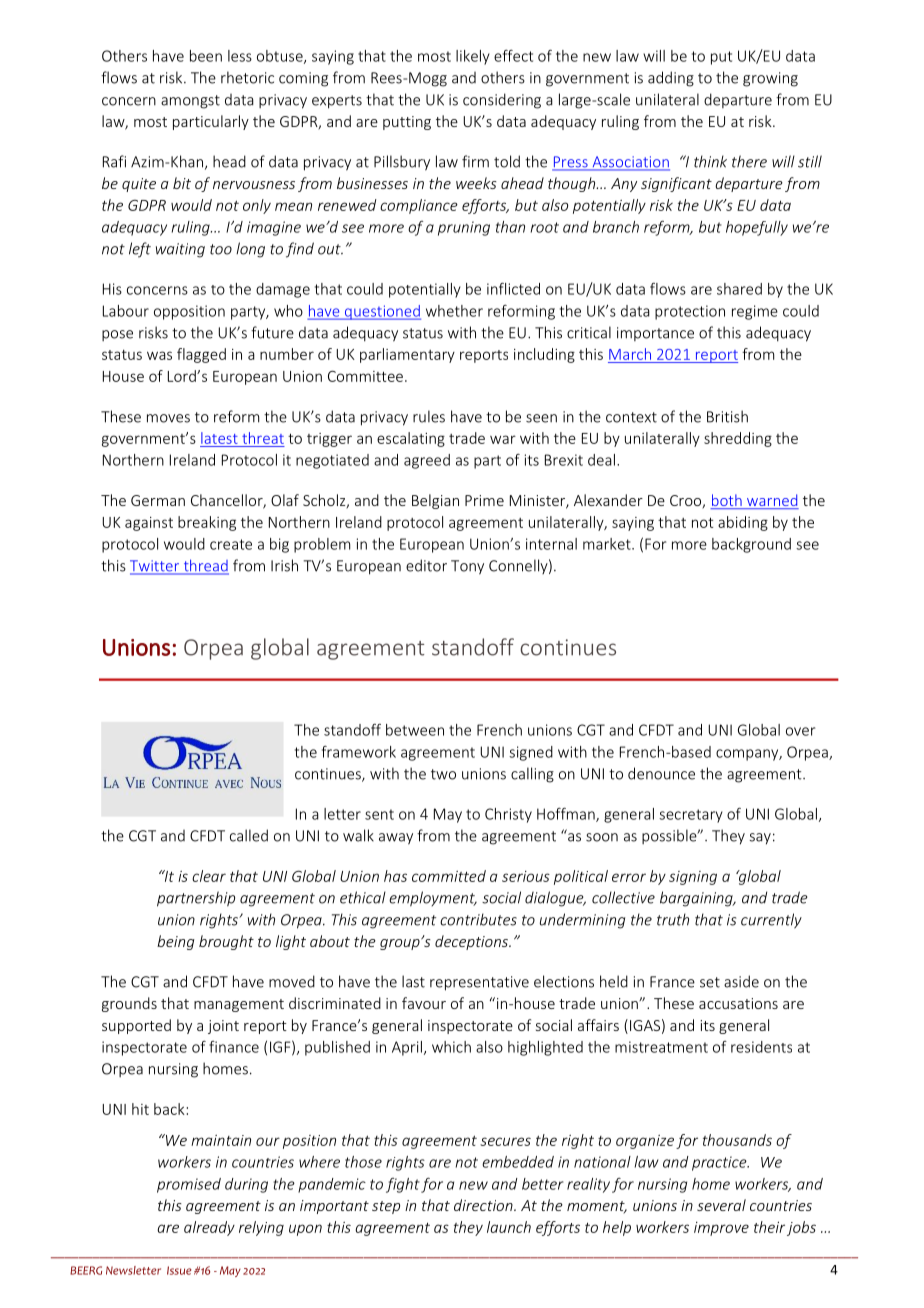 The image size is (924, 1308). Describe the element at coordinates (693, 878) in the page. I see `signing` at that location.
